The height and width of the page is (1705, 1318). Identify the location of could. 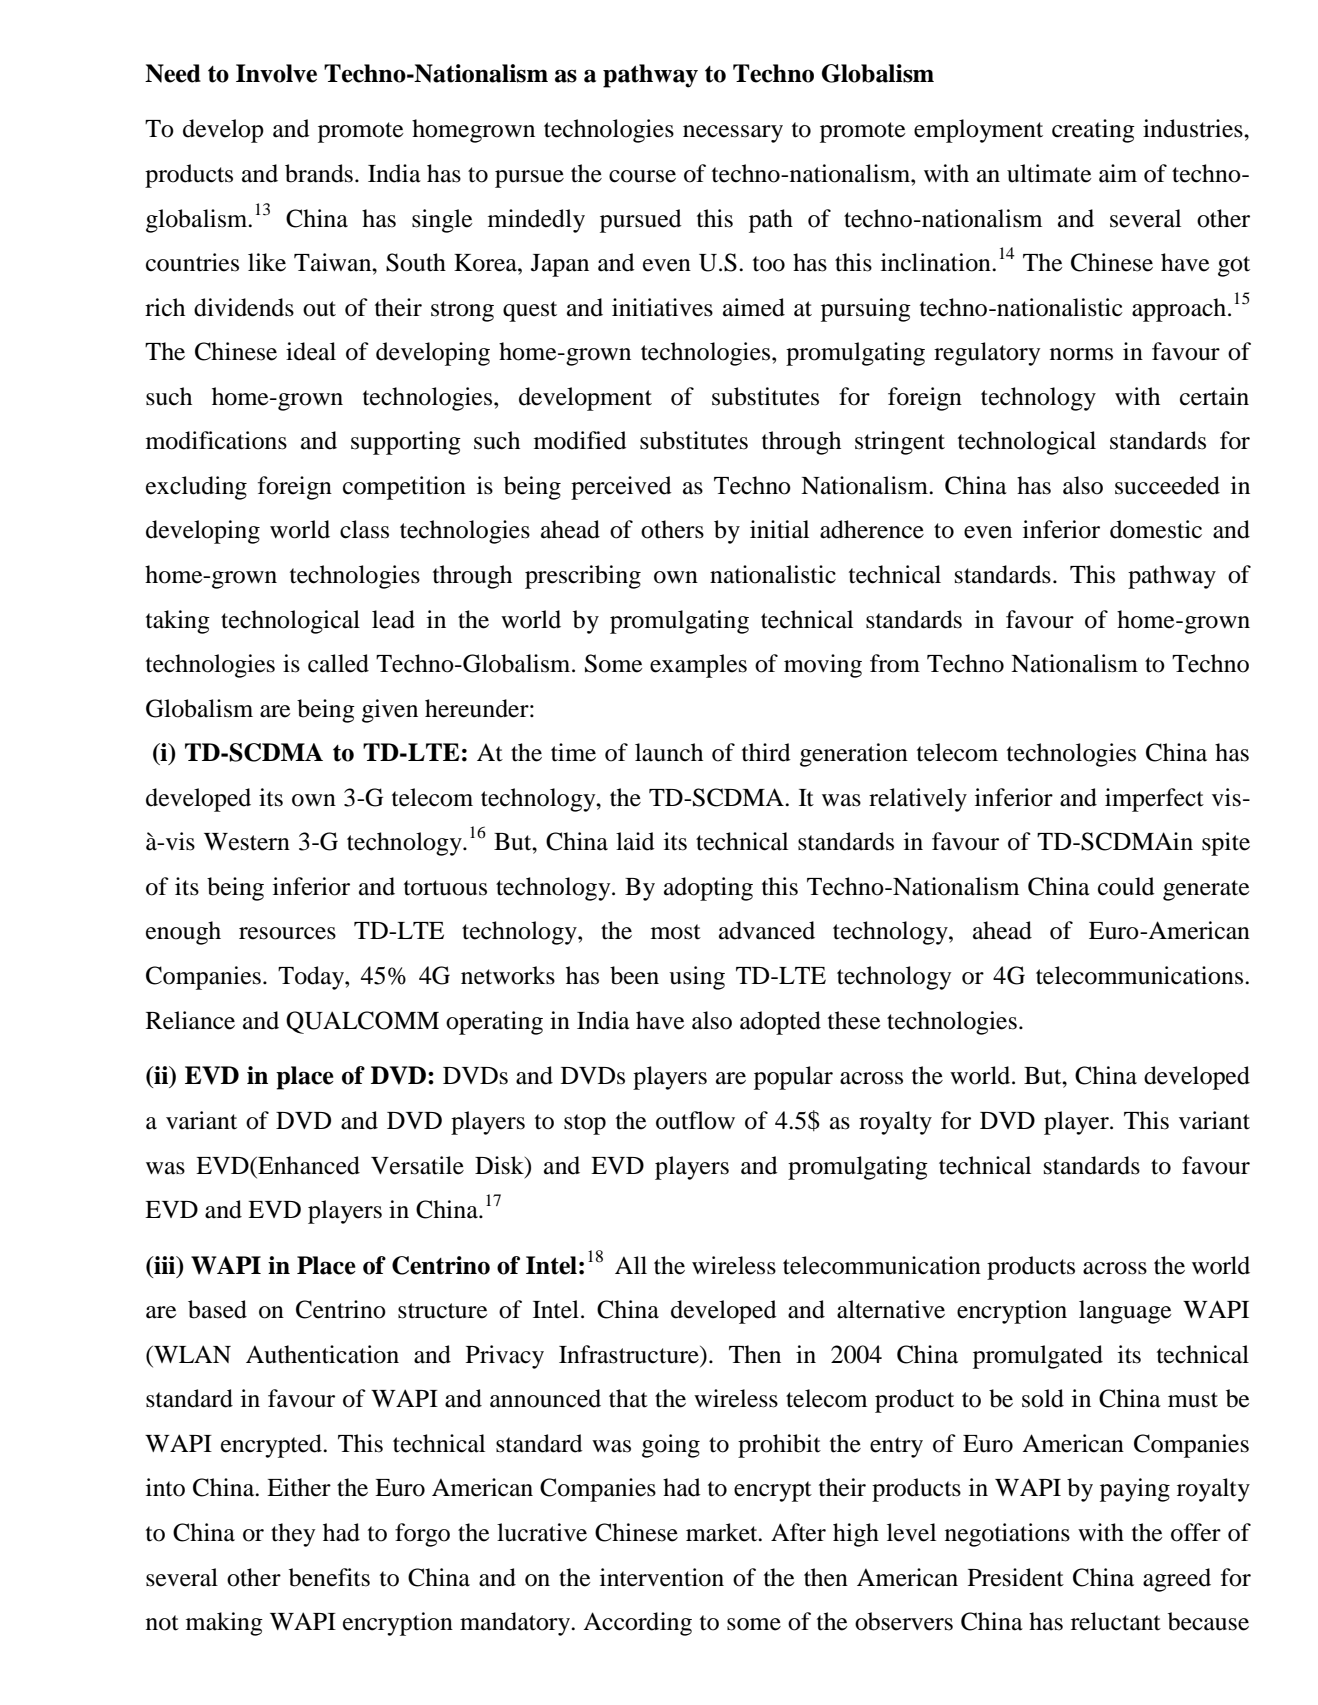
(1126, 886).
